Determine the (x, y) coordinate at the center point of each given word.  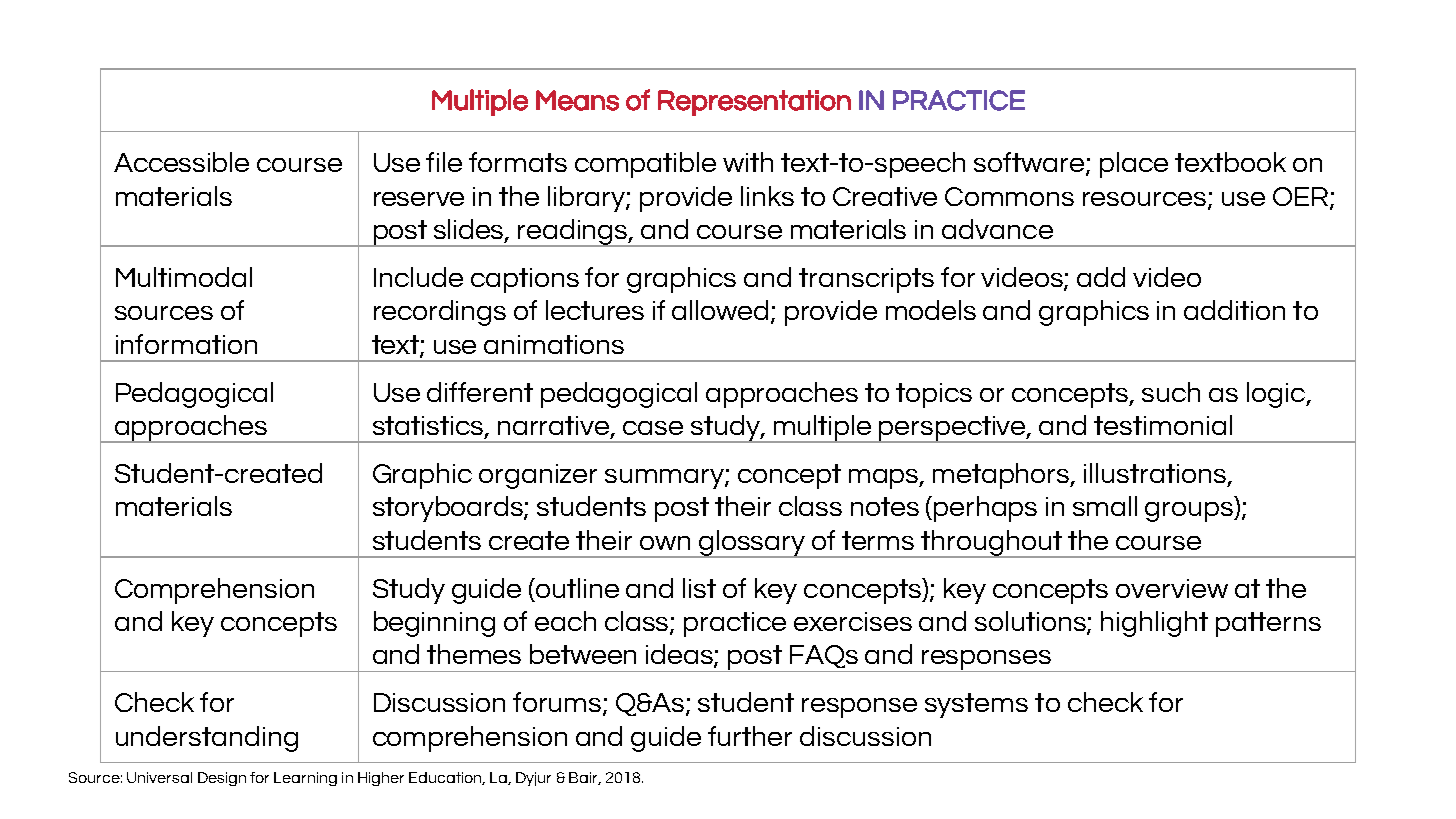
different (480, 392)
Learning (305, 779)
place (1134, 165)
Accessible (181, 162)
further (750, 736)
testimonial (1163, 425)
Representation (754, 103)
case (653, 428)
